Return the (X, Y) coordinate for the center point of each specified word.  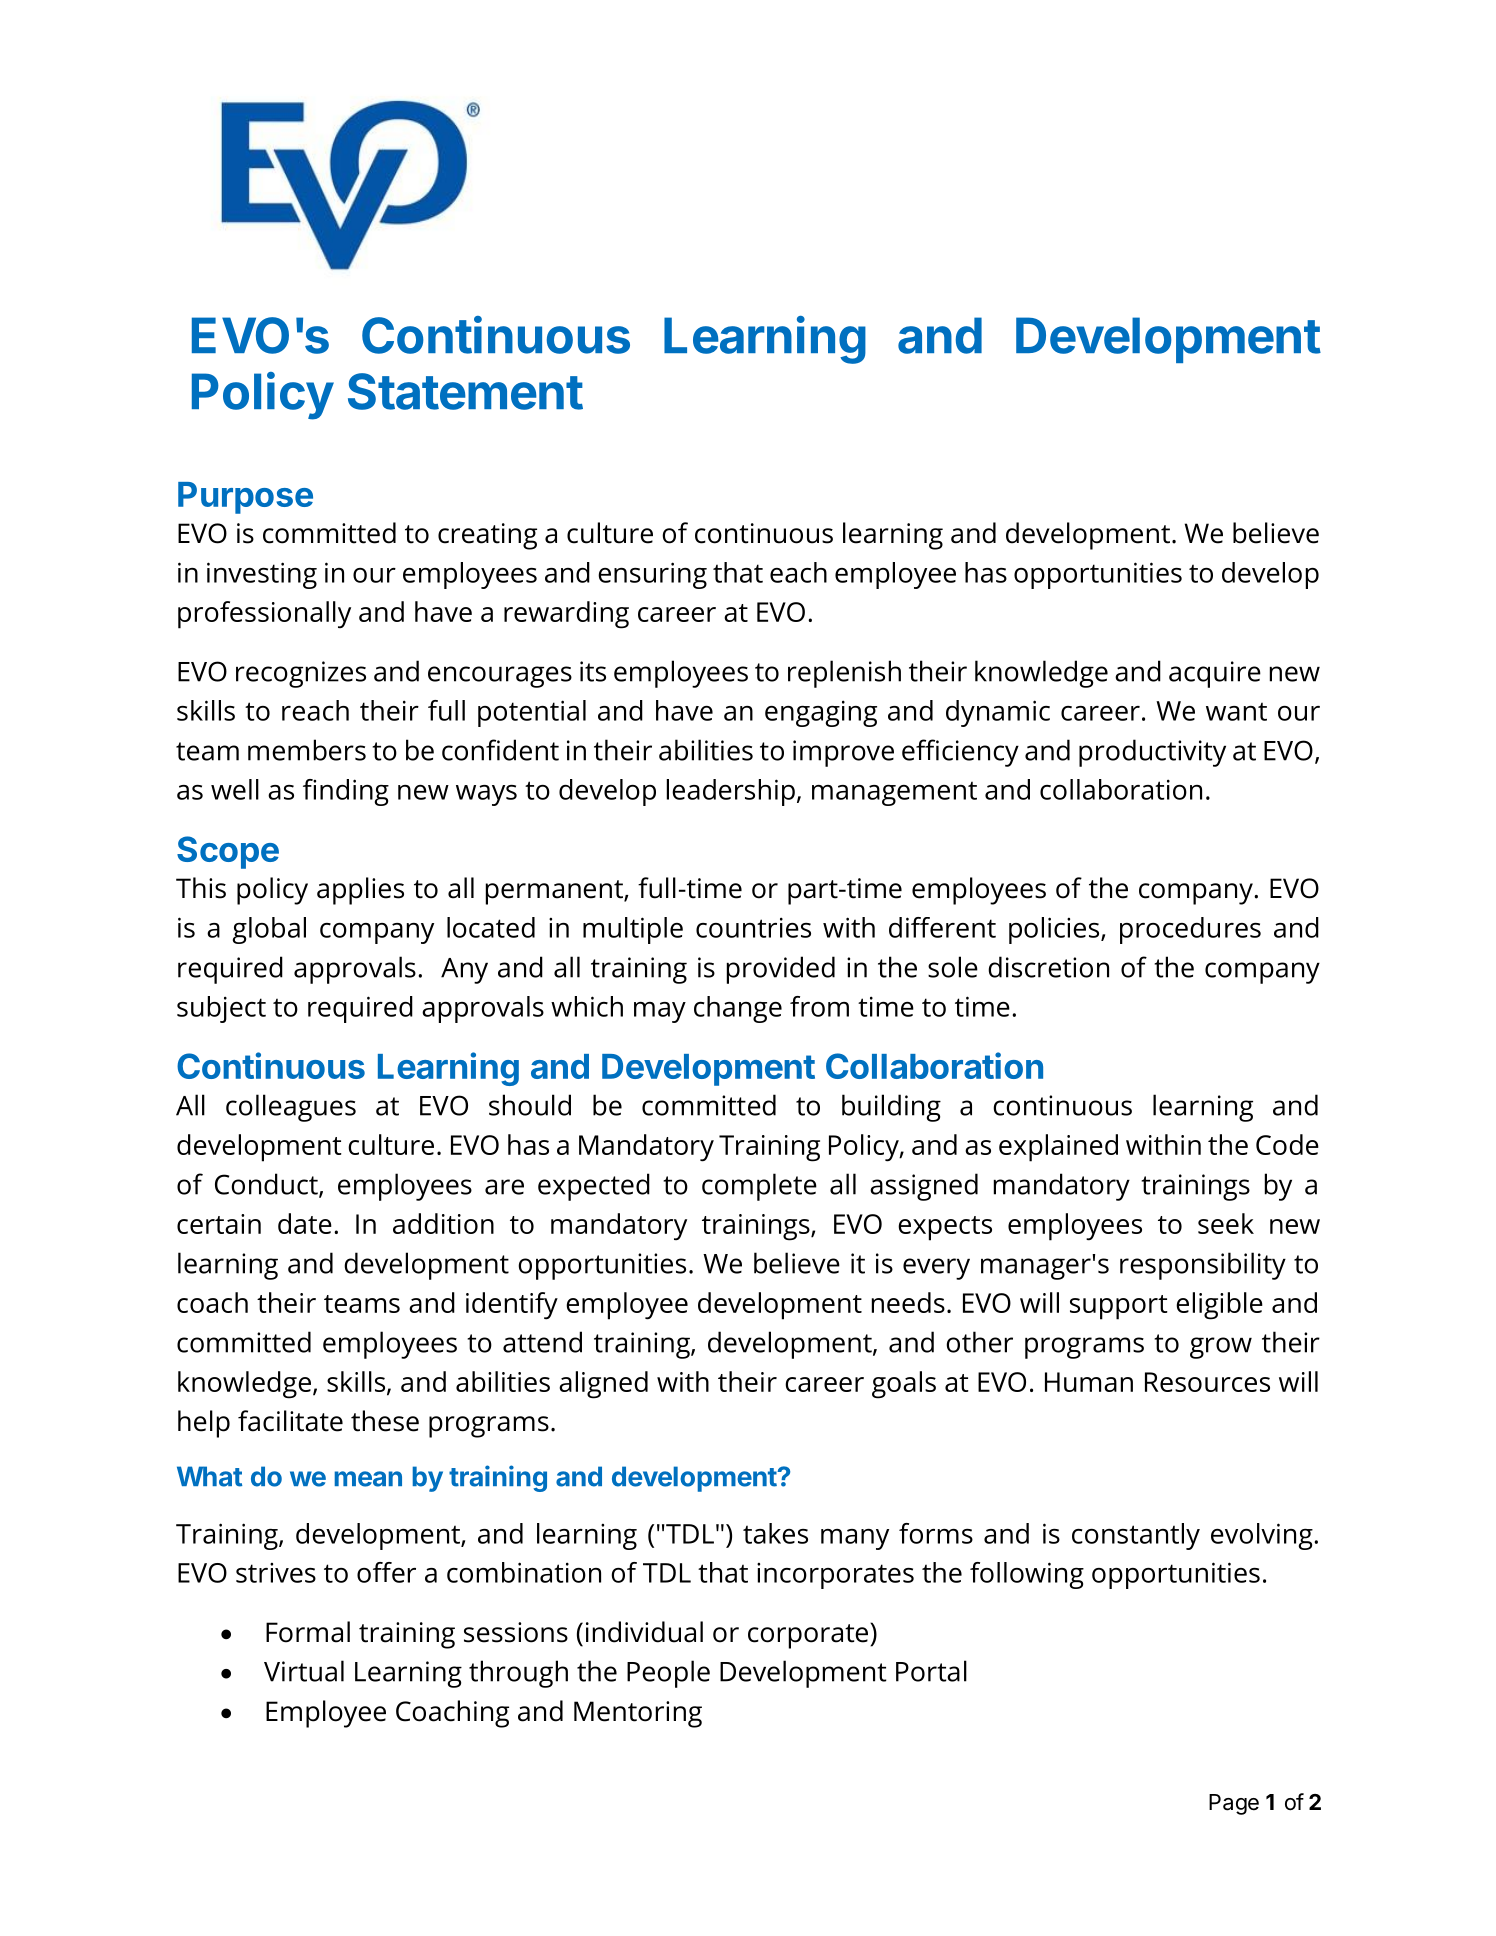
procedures (1190, 930)
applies (360, 891)
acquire (1215, 674)
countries (753, 927)
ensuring (652, 575)
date (305, 1223)
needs (908, 1302)
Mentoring (638, 1714)
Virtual (304, 1671)
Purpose (245, 498)
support (1119, 1307)
